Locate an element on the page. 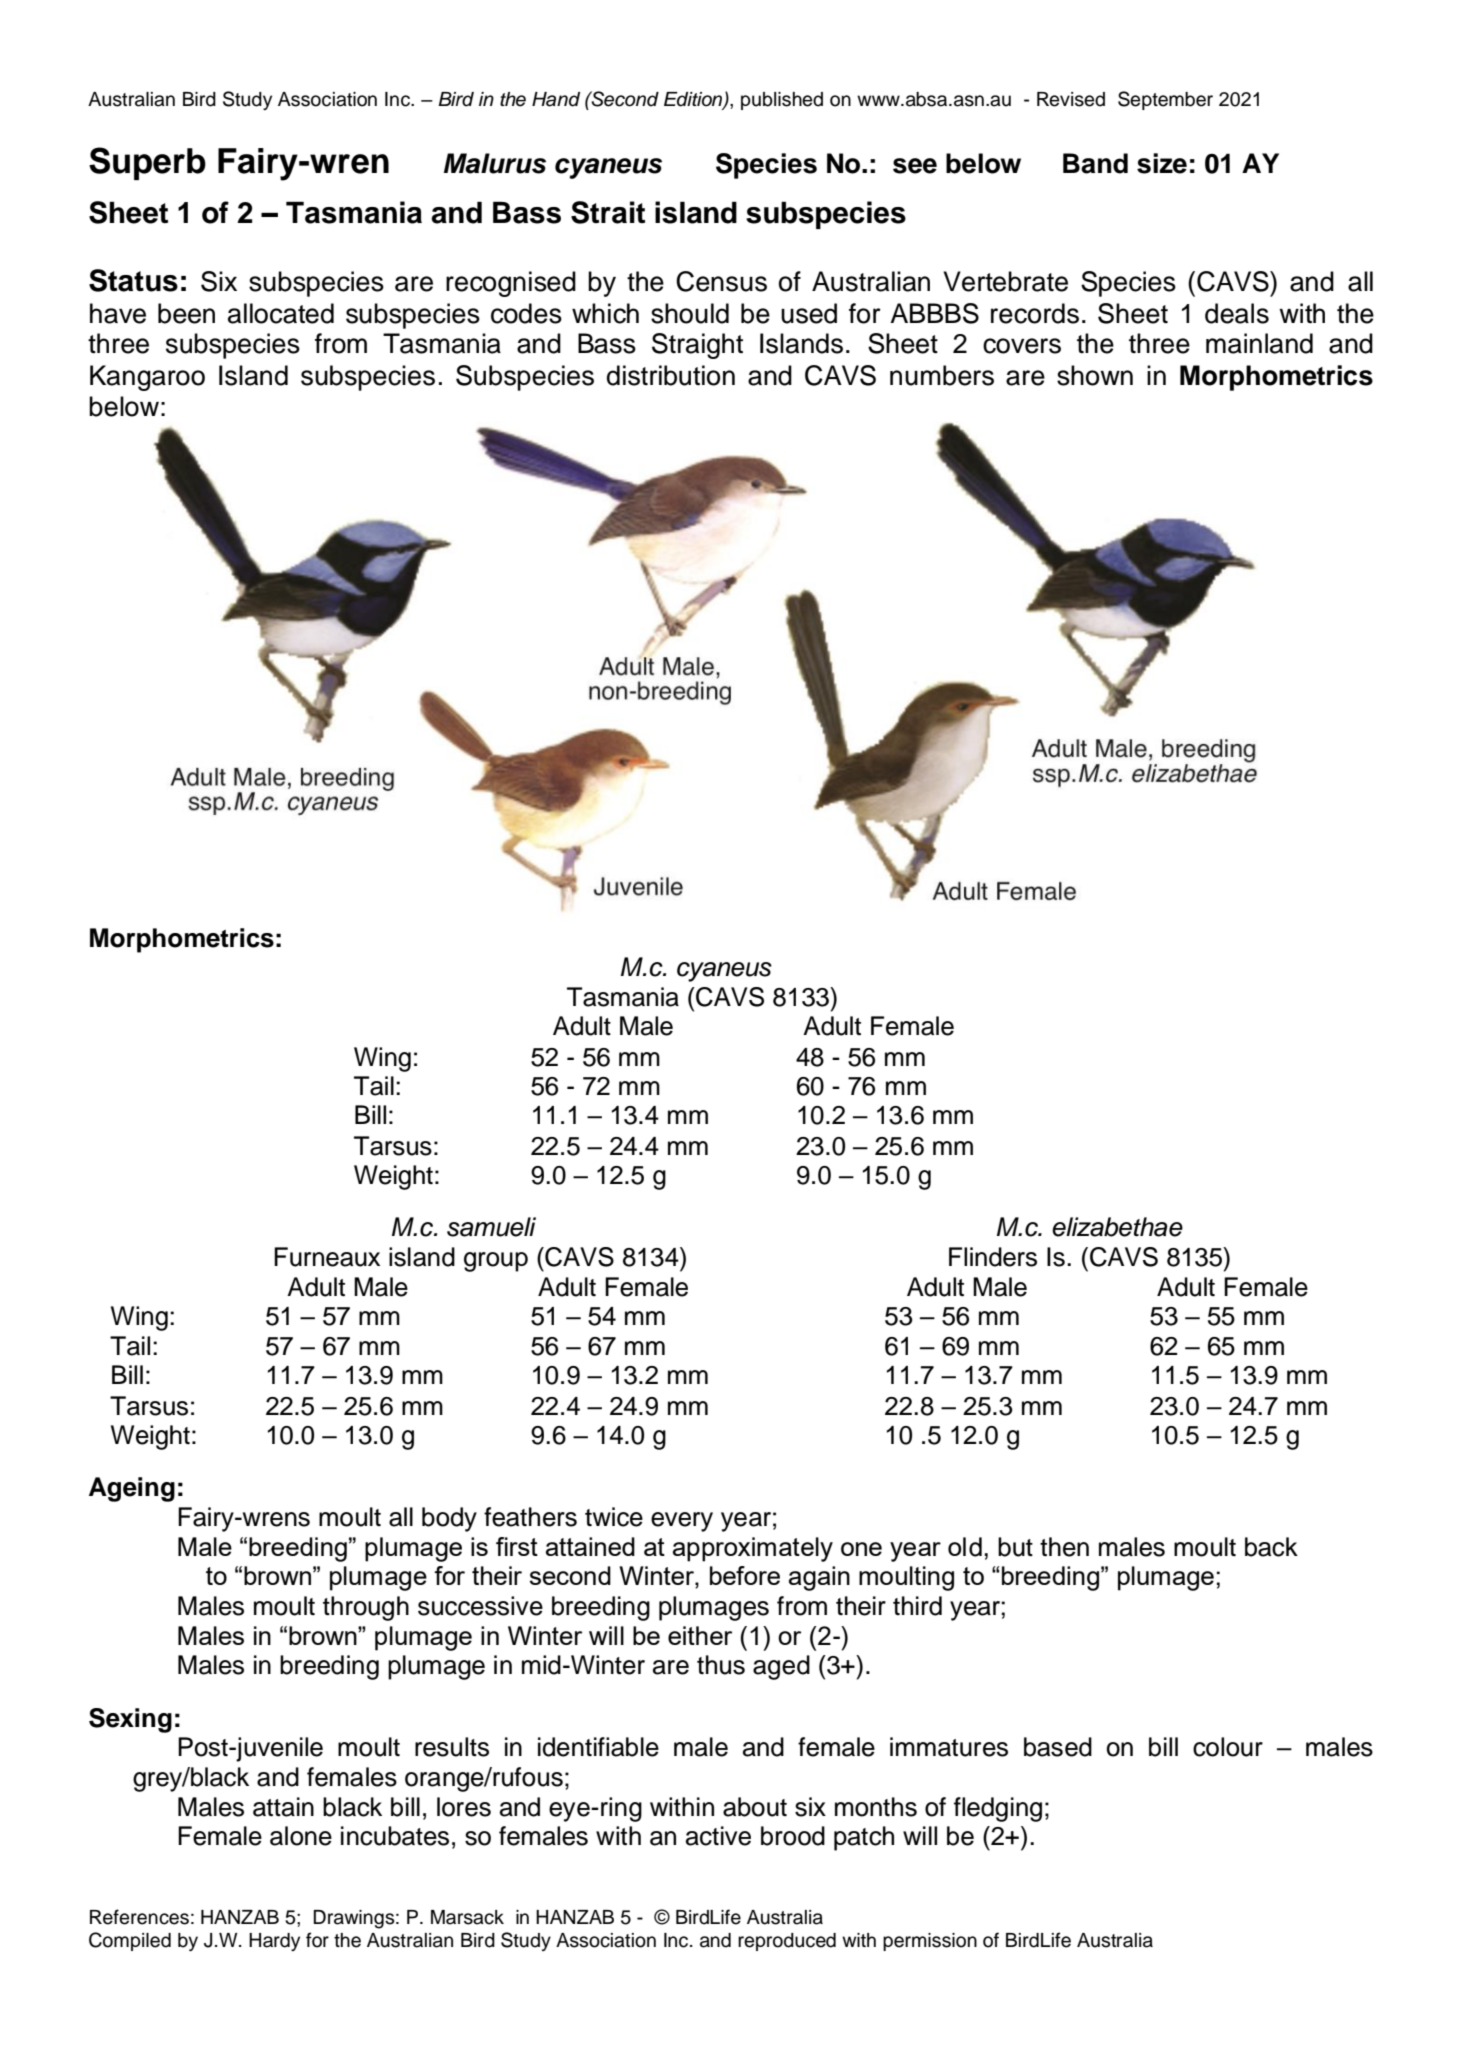  Hardy is located at coordinates (274, 1942).
